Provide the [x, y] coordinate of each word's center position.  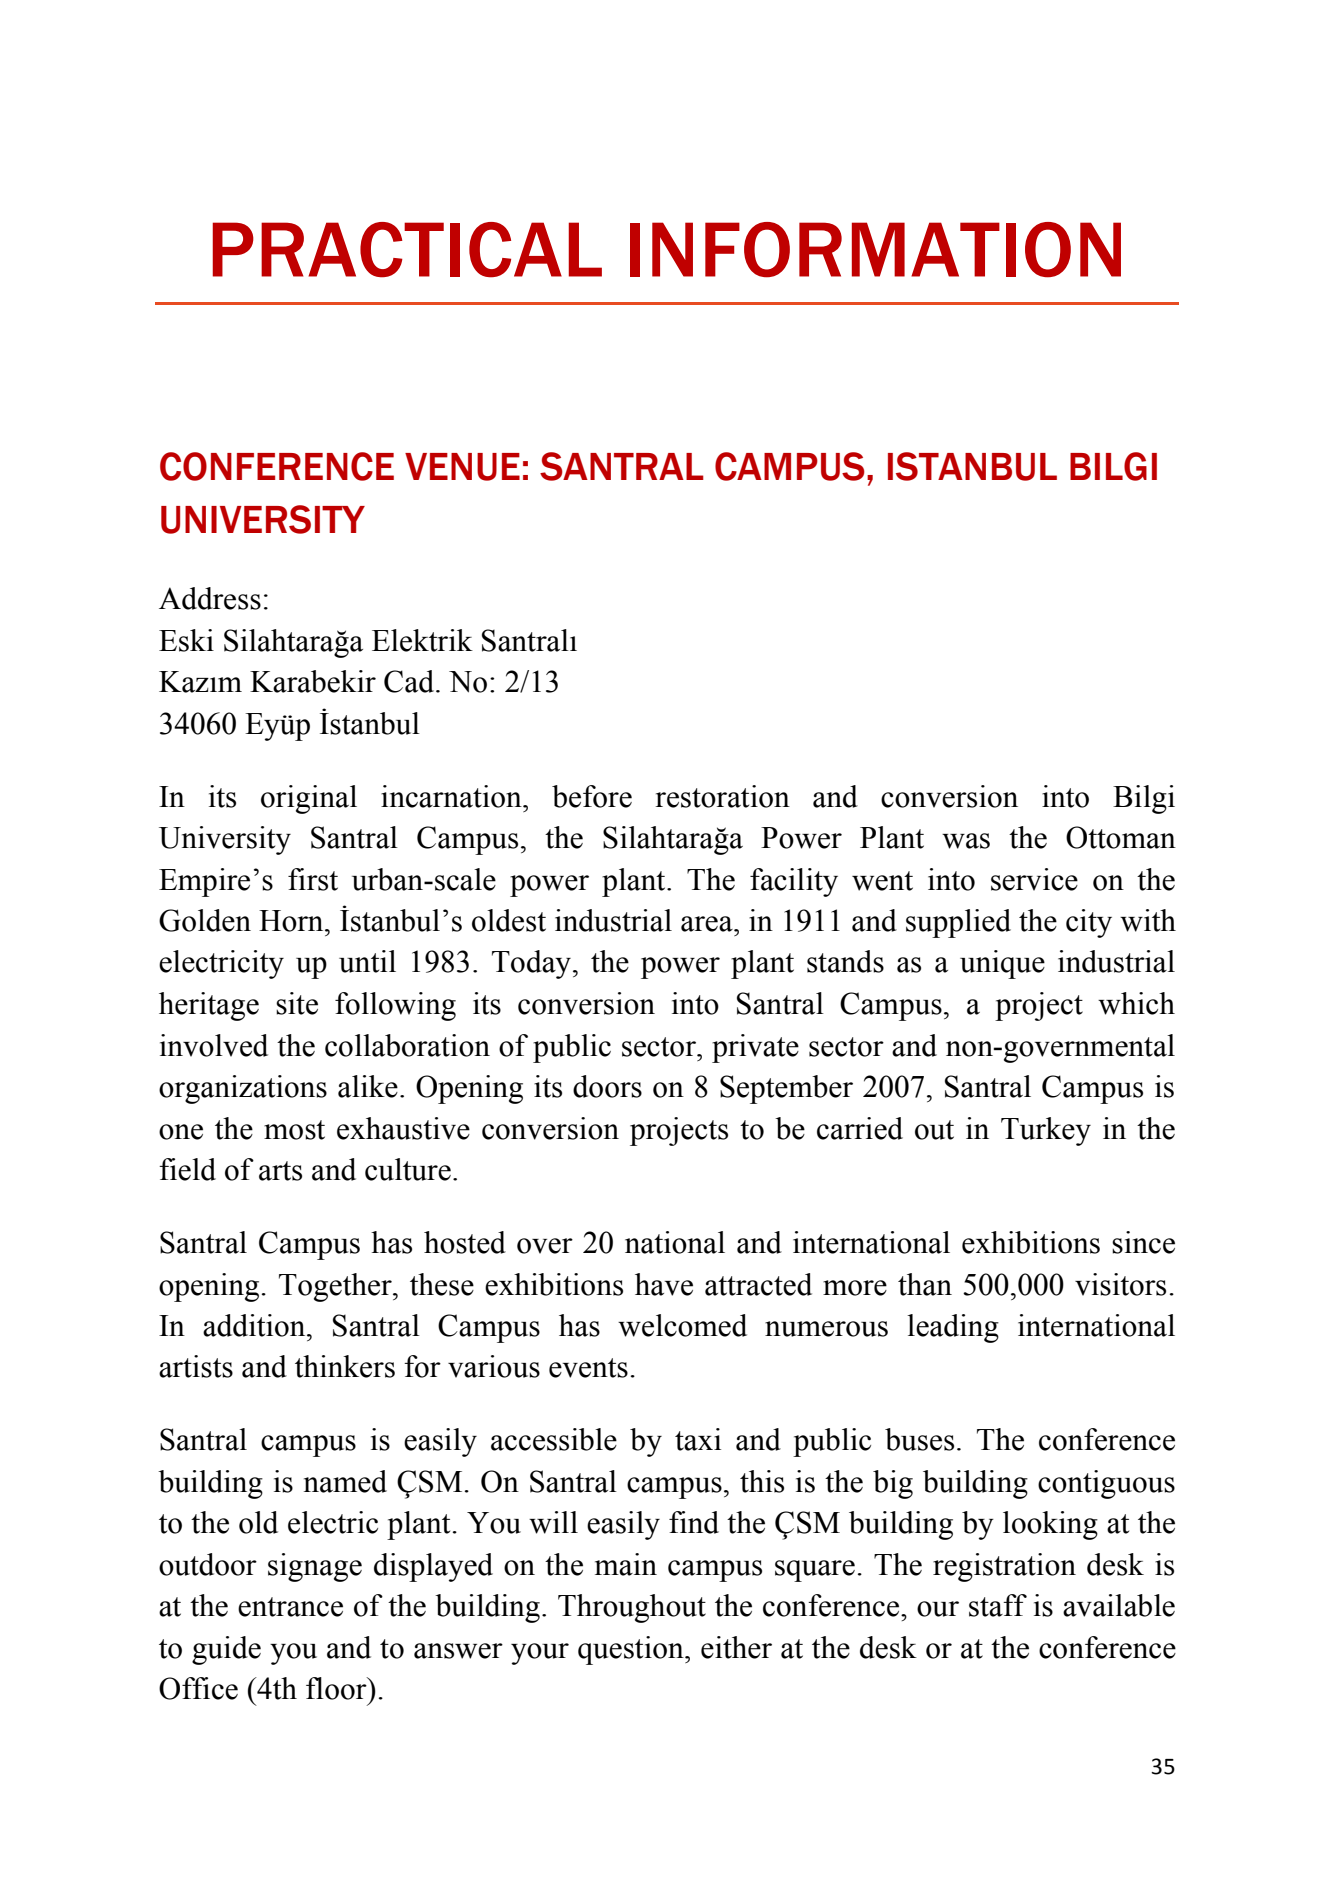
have [664, 1284]
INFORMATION [875, 250]
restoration [722, 796]
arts [280, 1171]
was [966, 841]
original [309, 799]
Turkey [1046, 1131]
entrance [290, 1607]
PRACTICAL [407, 250]
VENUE [462, 467]
